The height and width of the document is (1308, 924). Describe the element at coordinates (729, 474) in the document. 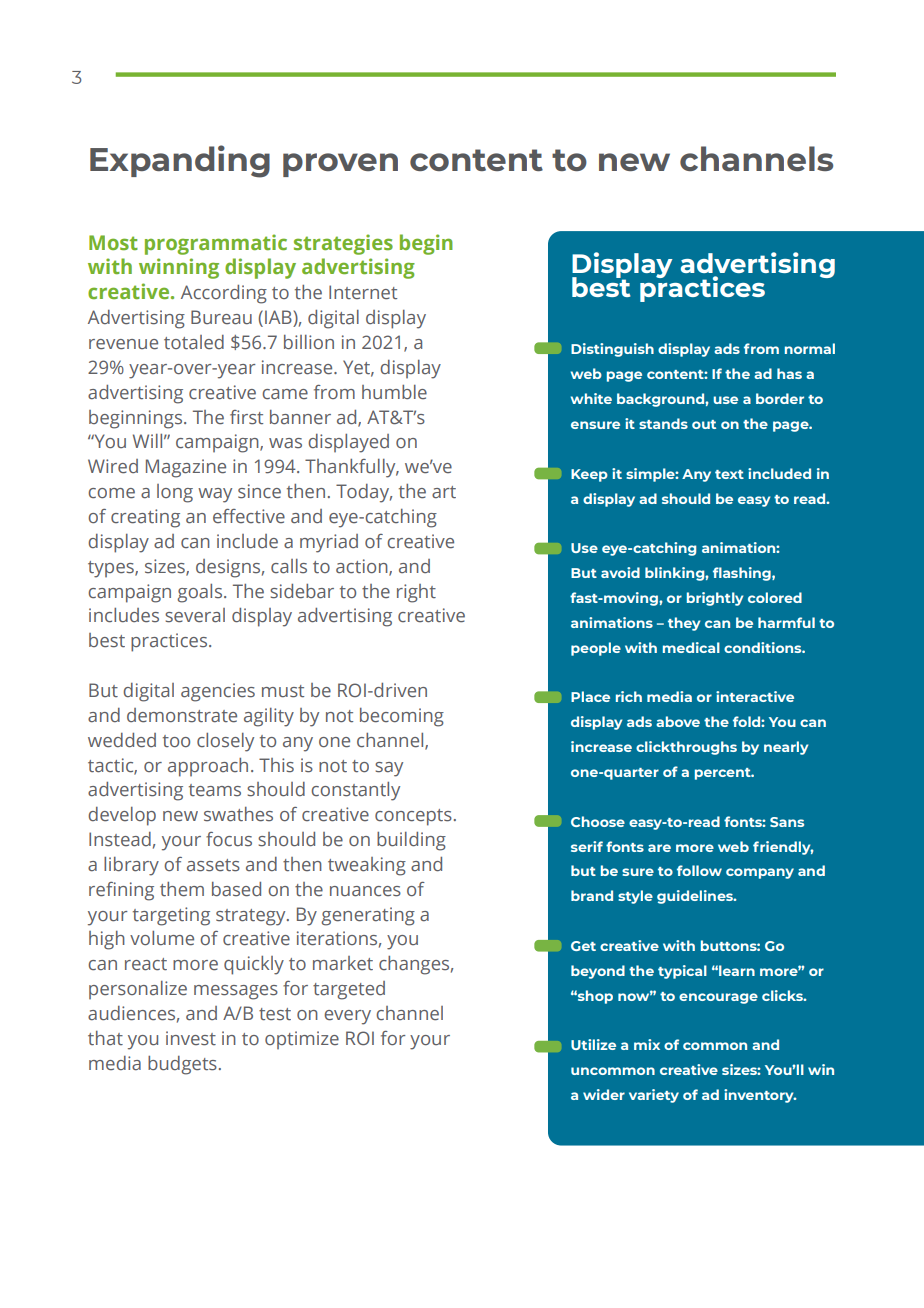

I see `text` at that location.
